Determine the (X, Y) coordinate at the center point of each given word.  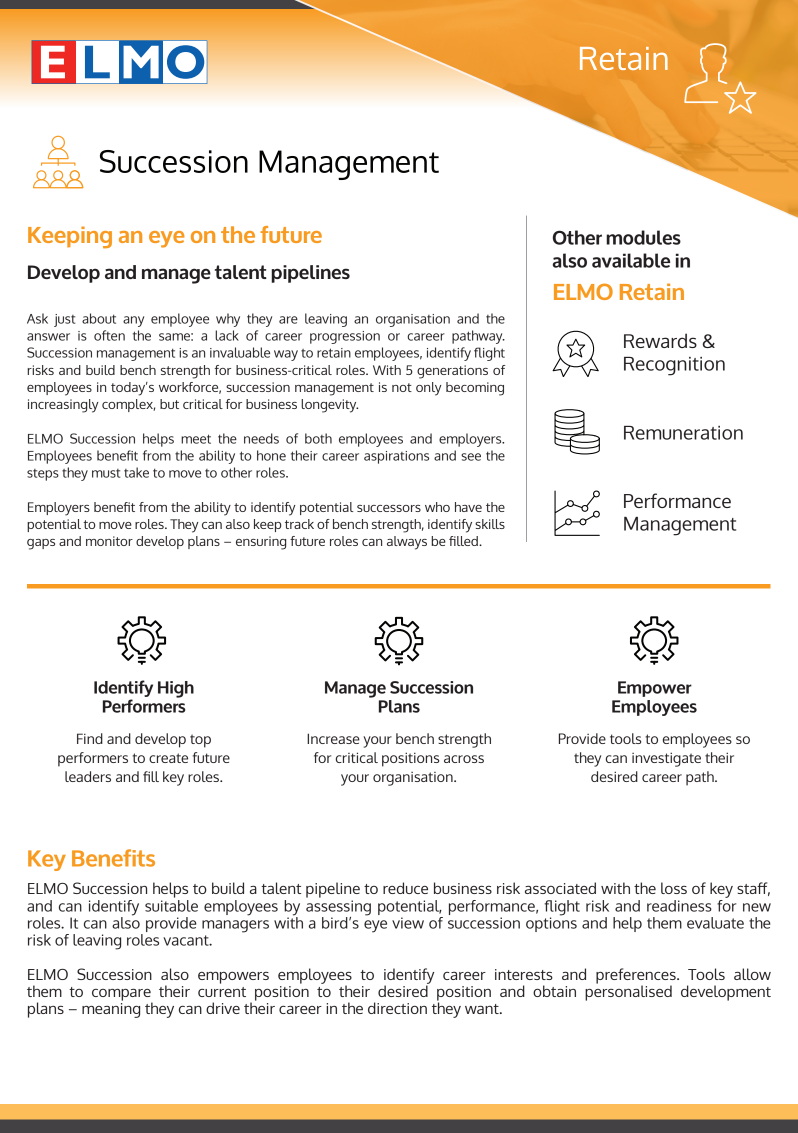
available (631, 260)
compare (122, 996)
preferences (637, 977)
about (99, 318)
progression (345, 337)
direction (397, 1008)
